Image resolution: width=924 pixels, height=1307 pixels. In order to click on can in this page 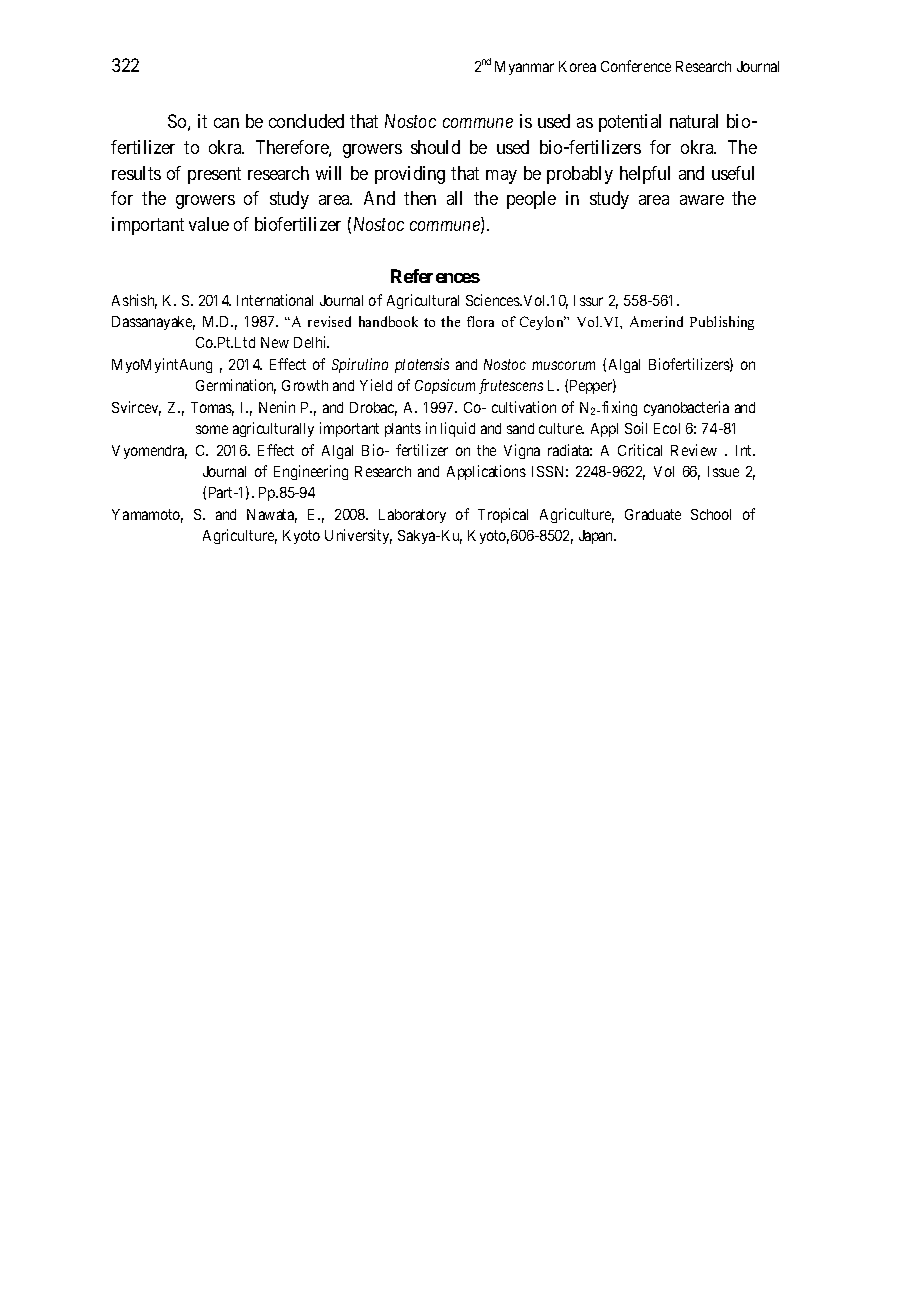, I will do `click(226, 123)`.
